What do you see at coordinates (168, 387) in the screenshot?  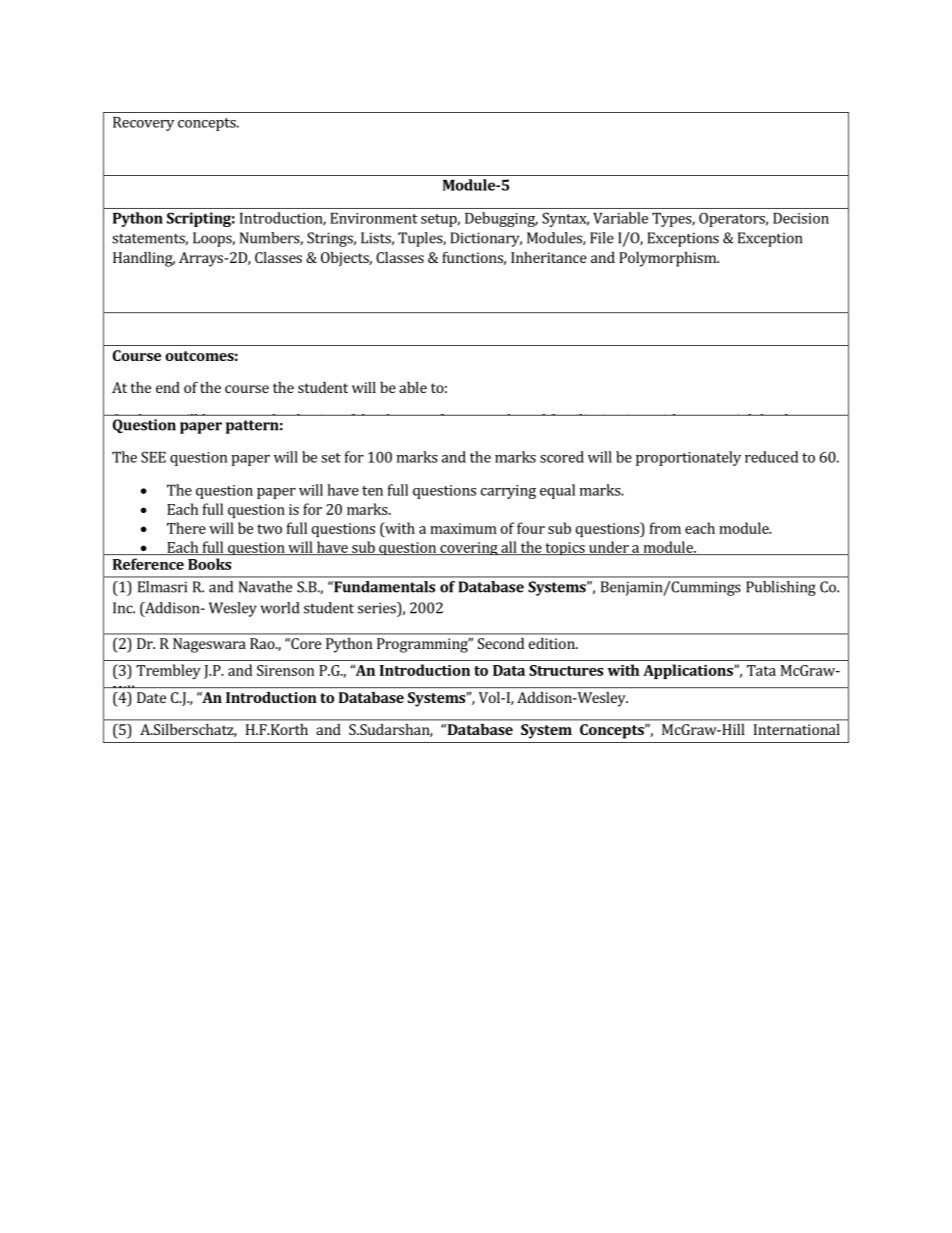 I see `end` at bounding box center [168, 387].
